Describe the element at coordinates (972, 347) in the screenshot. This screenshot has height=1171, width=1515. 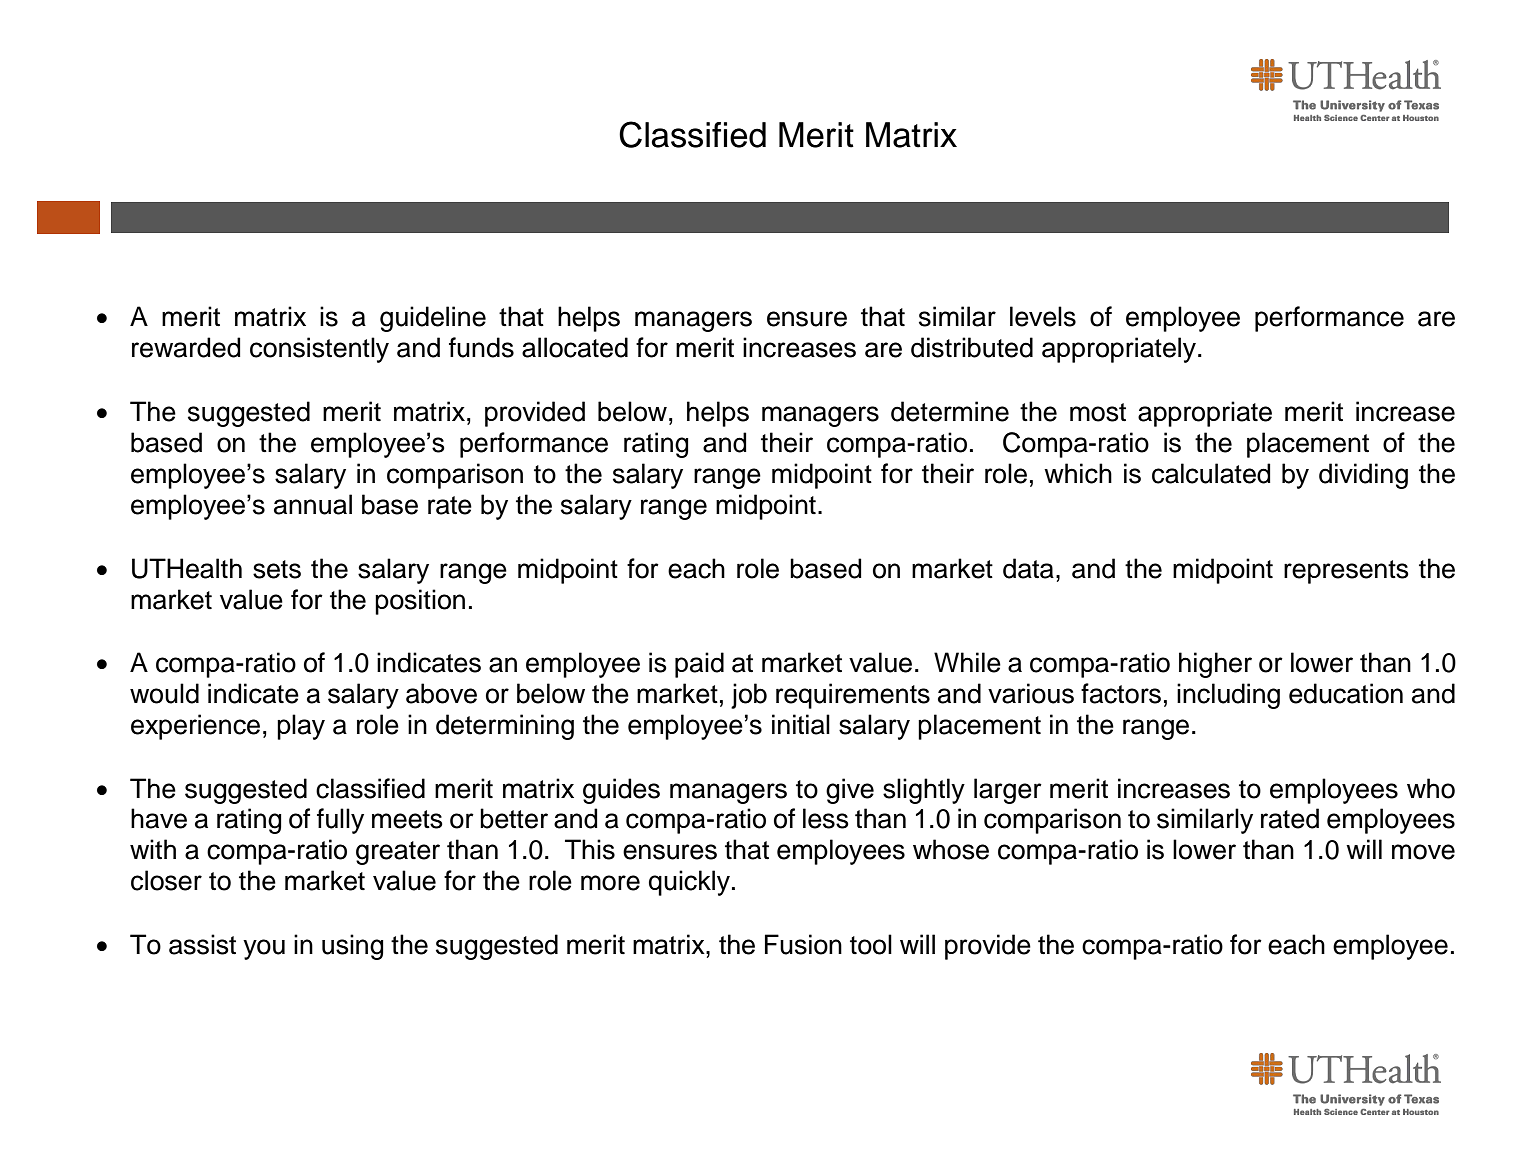
I see `distributed` at that location.
